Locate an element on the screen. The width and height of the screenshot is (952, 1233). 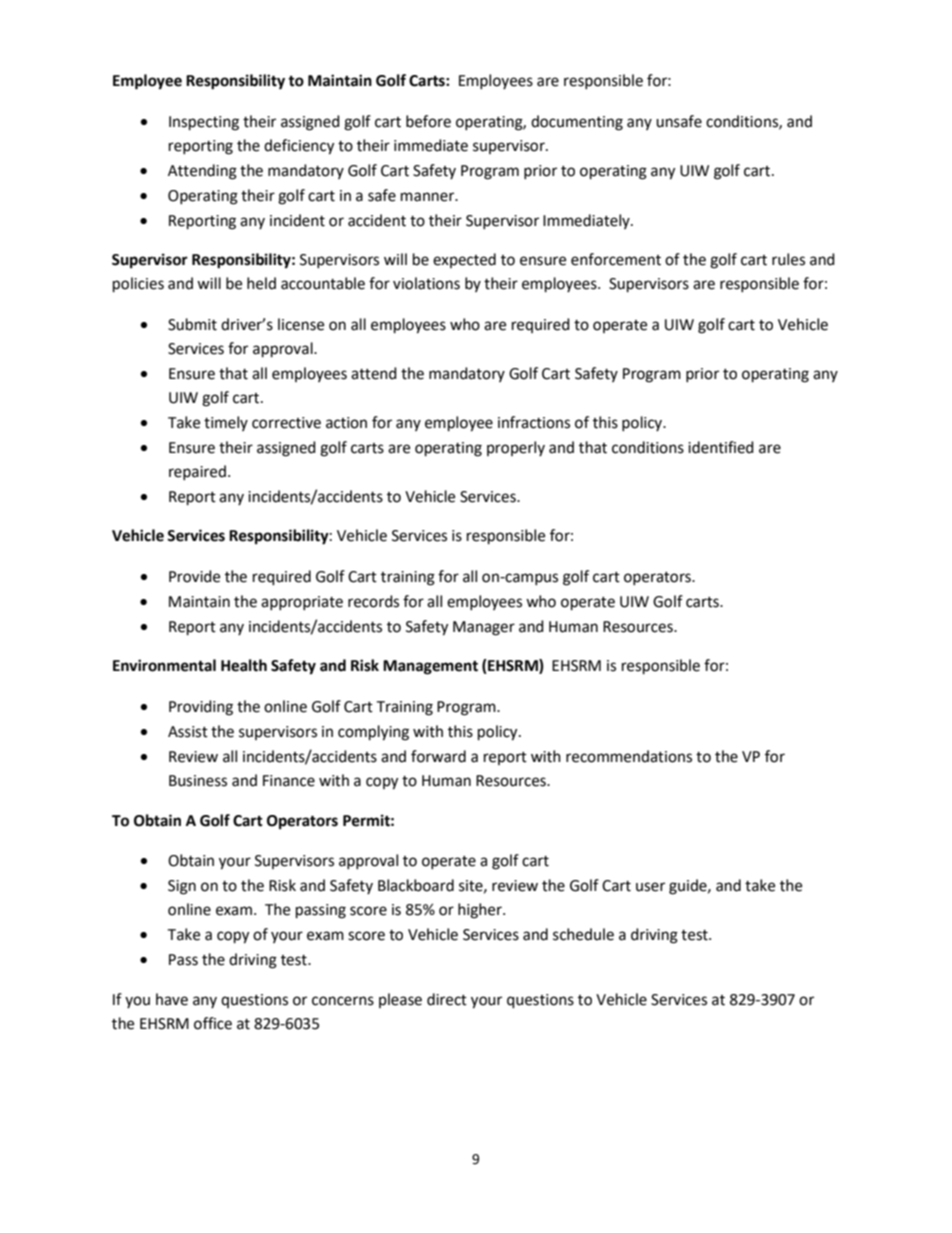
documenting is located at coordinates (577, 123).
